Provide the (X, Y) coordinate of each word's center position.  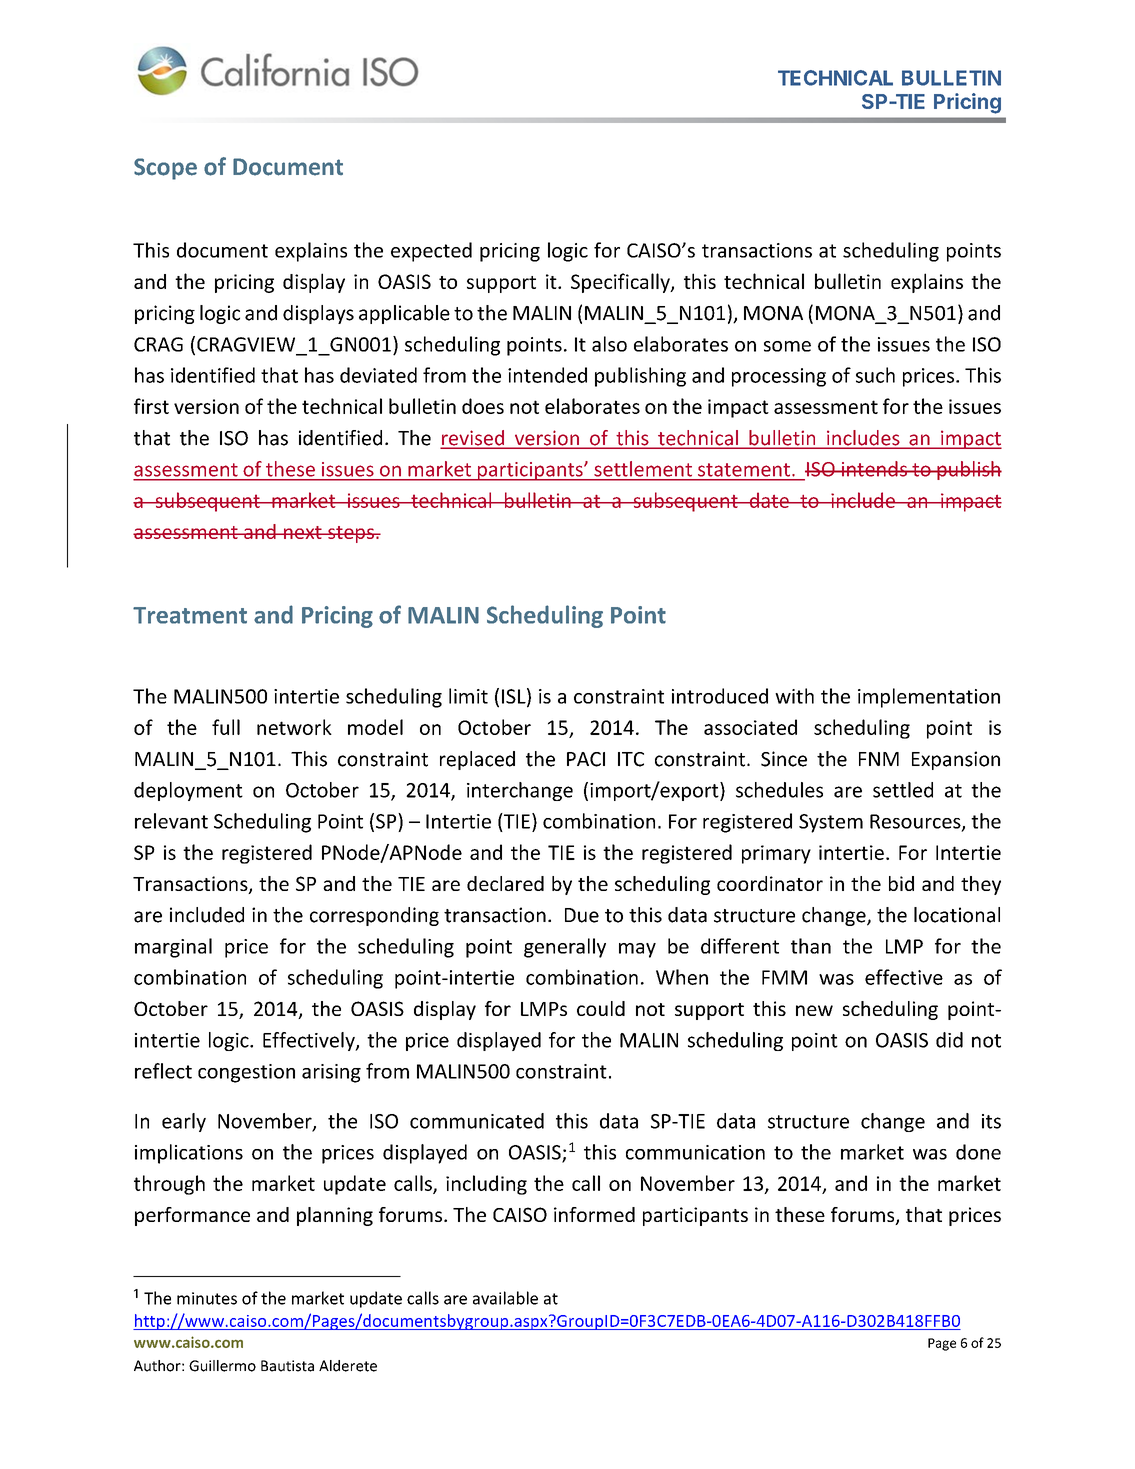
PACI (586, 759)
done (978, 1152)
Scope (165, 169)
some (787, 346)
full (226, 727)
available (505, 1298)
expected (431, 252)
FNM (879, 759)
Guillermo (222, 1366)
